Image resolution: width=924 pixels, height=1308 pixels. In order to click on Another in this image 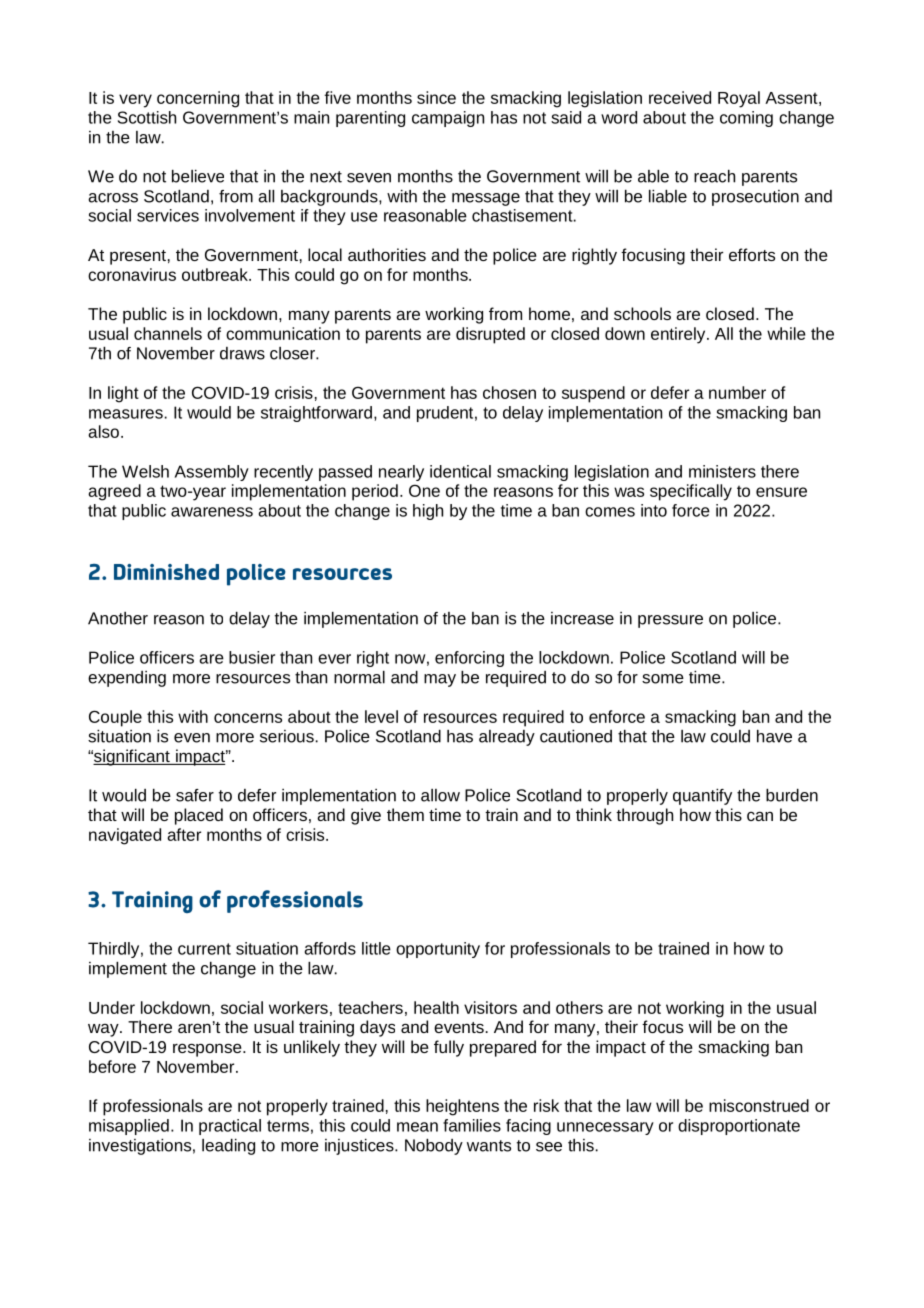, I will do `click(118, 618)`.
